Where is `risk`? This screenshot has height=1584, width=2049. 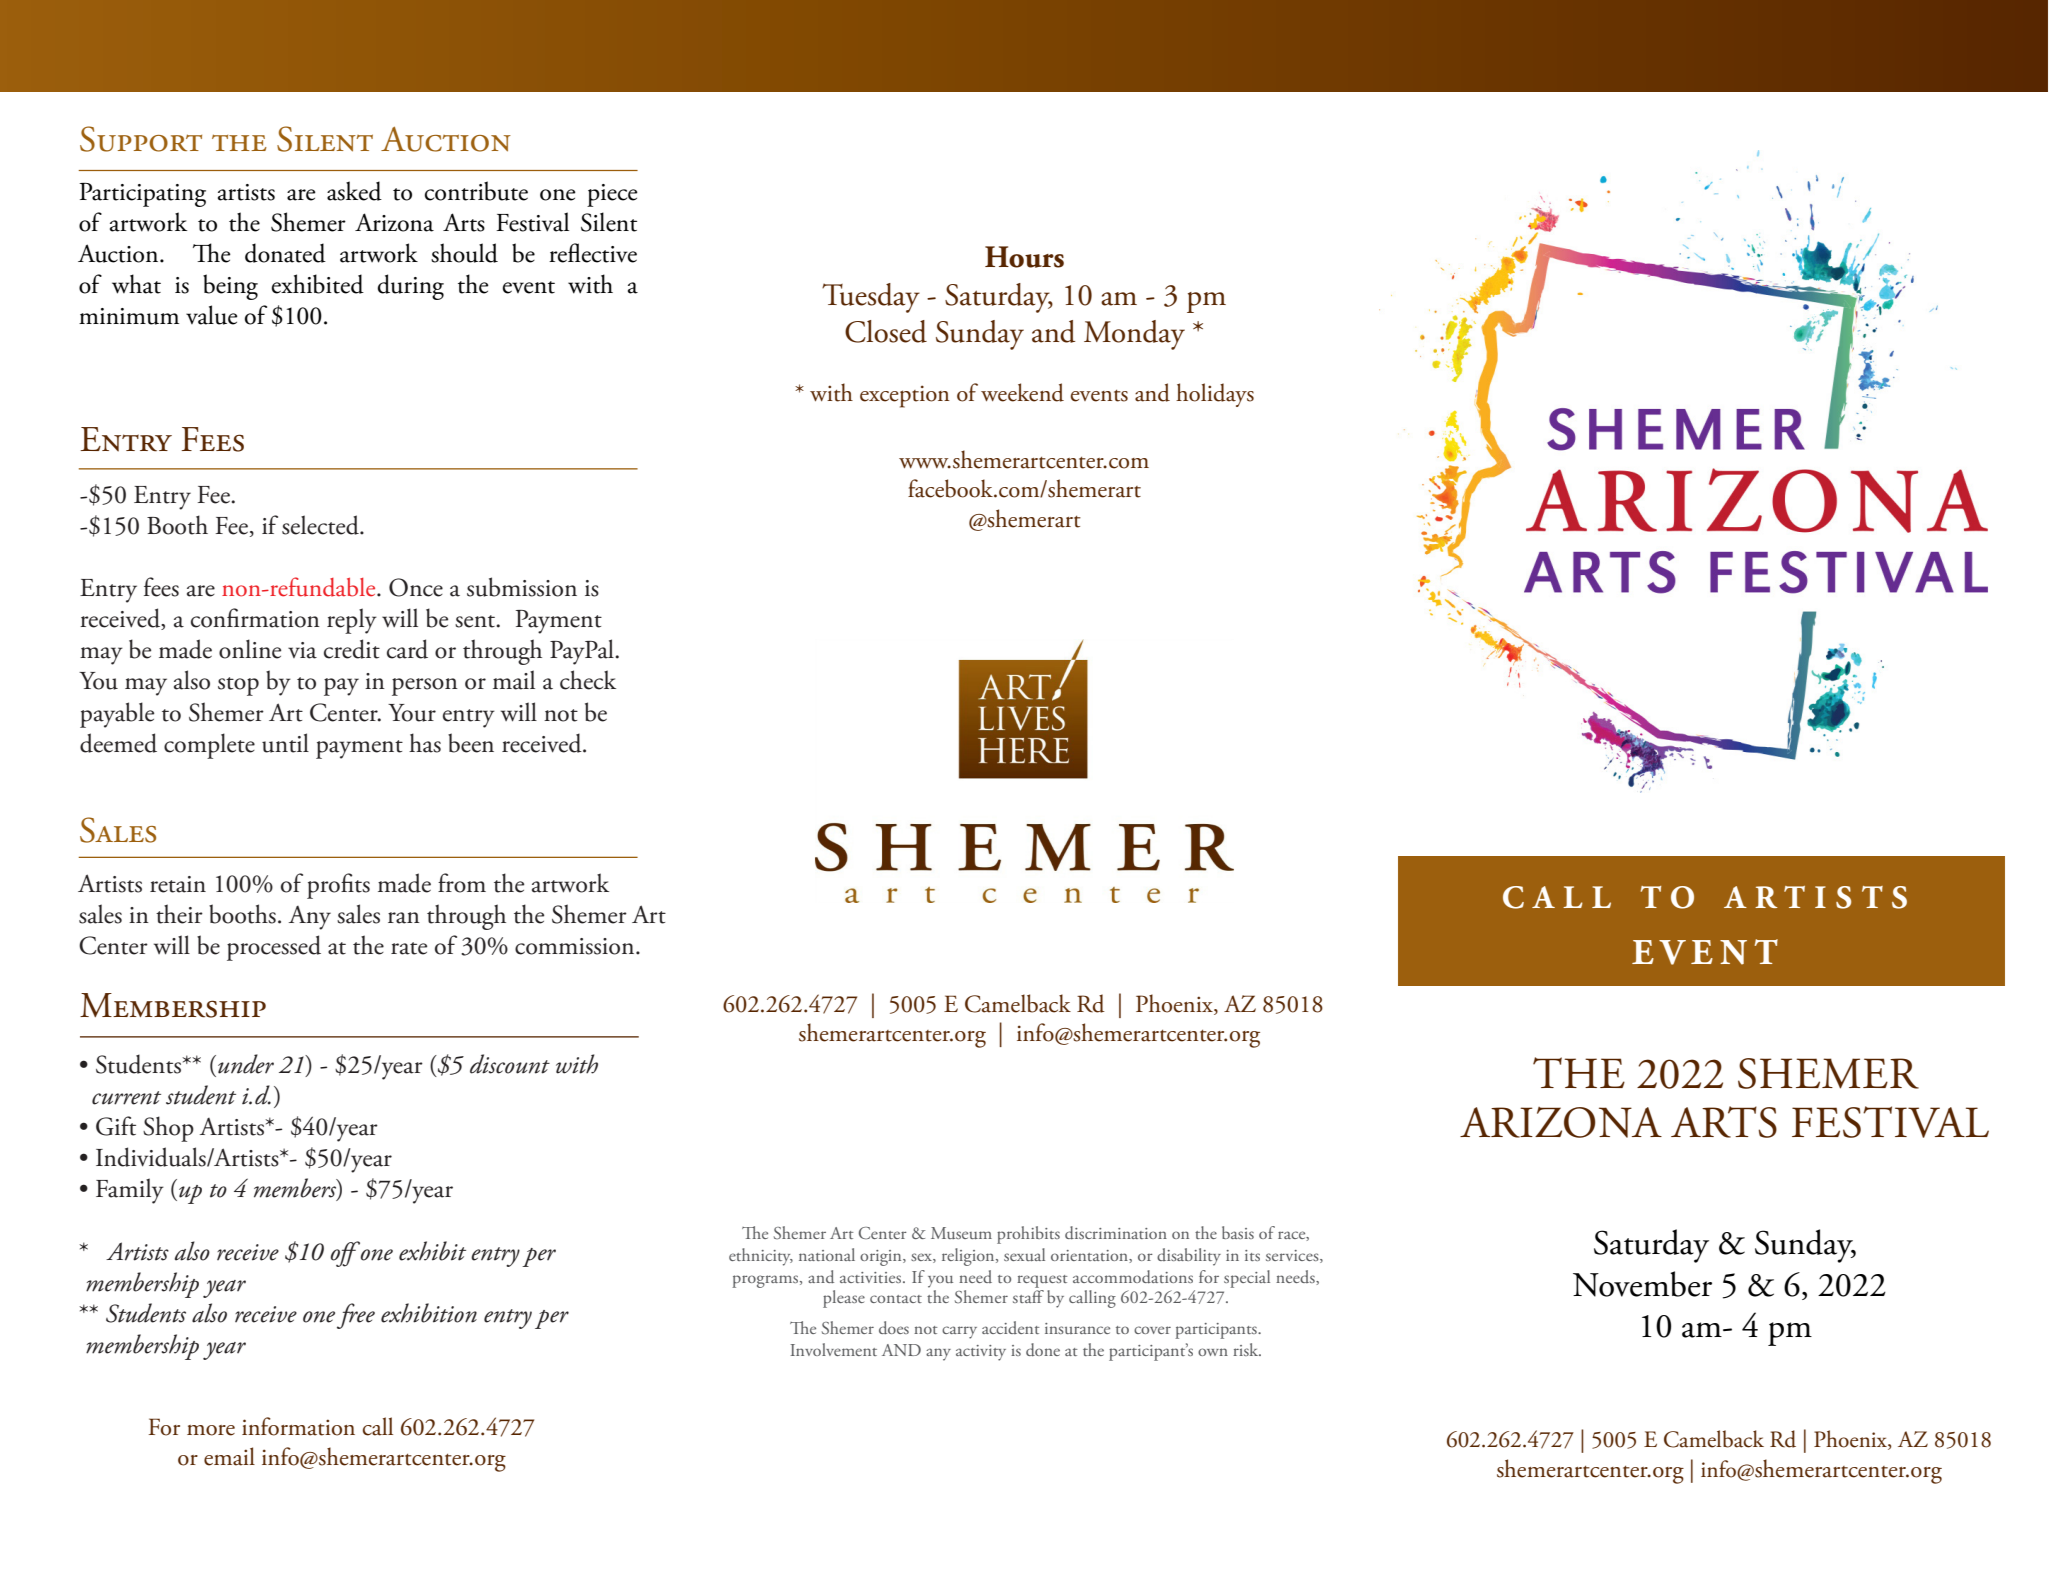
risk is located at coordinates (1247, 1349).
